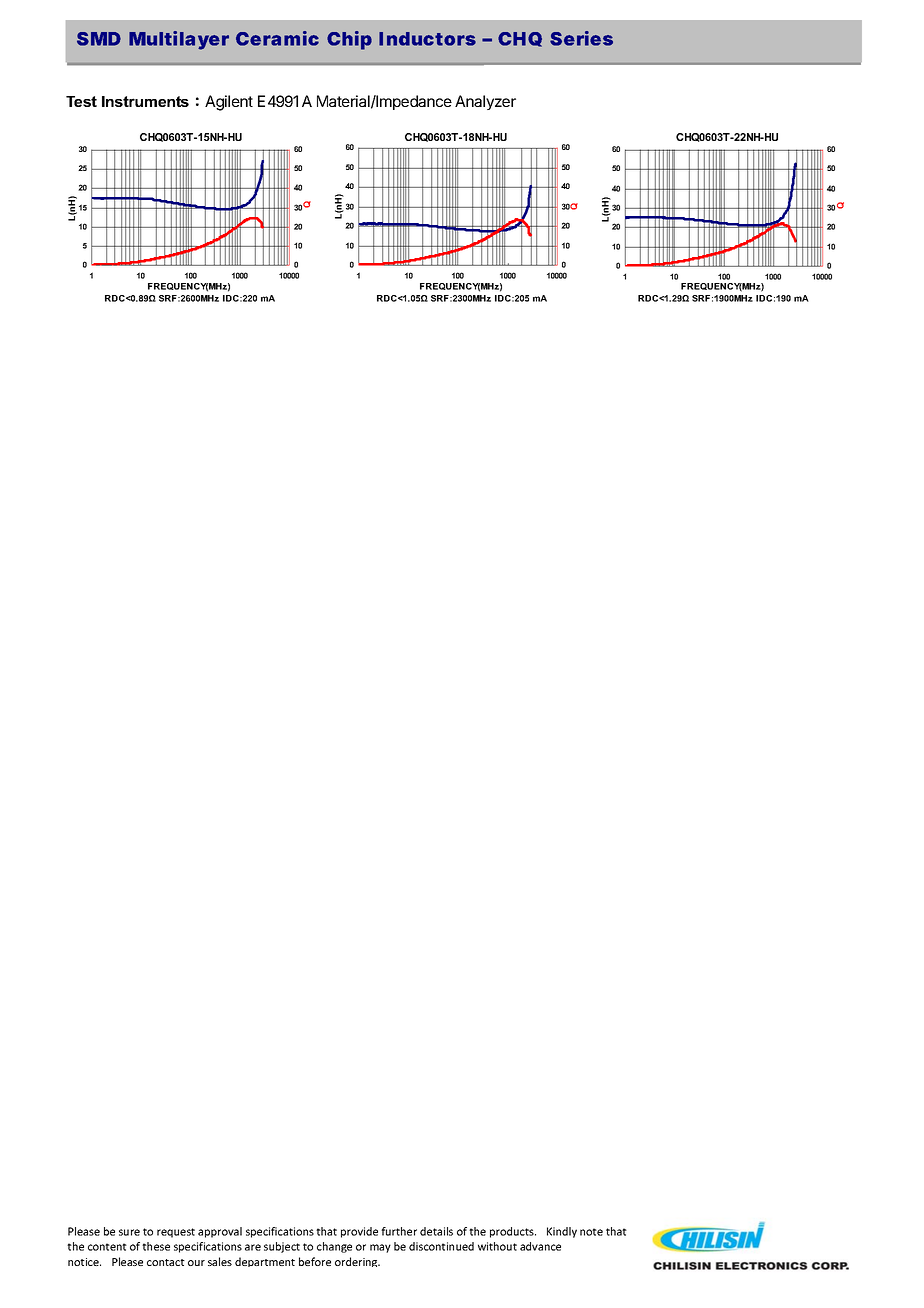  Describe the element at coordinates (349, 40) in the page. I see `Chip` at that location.
